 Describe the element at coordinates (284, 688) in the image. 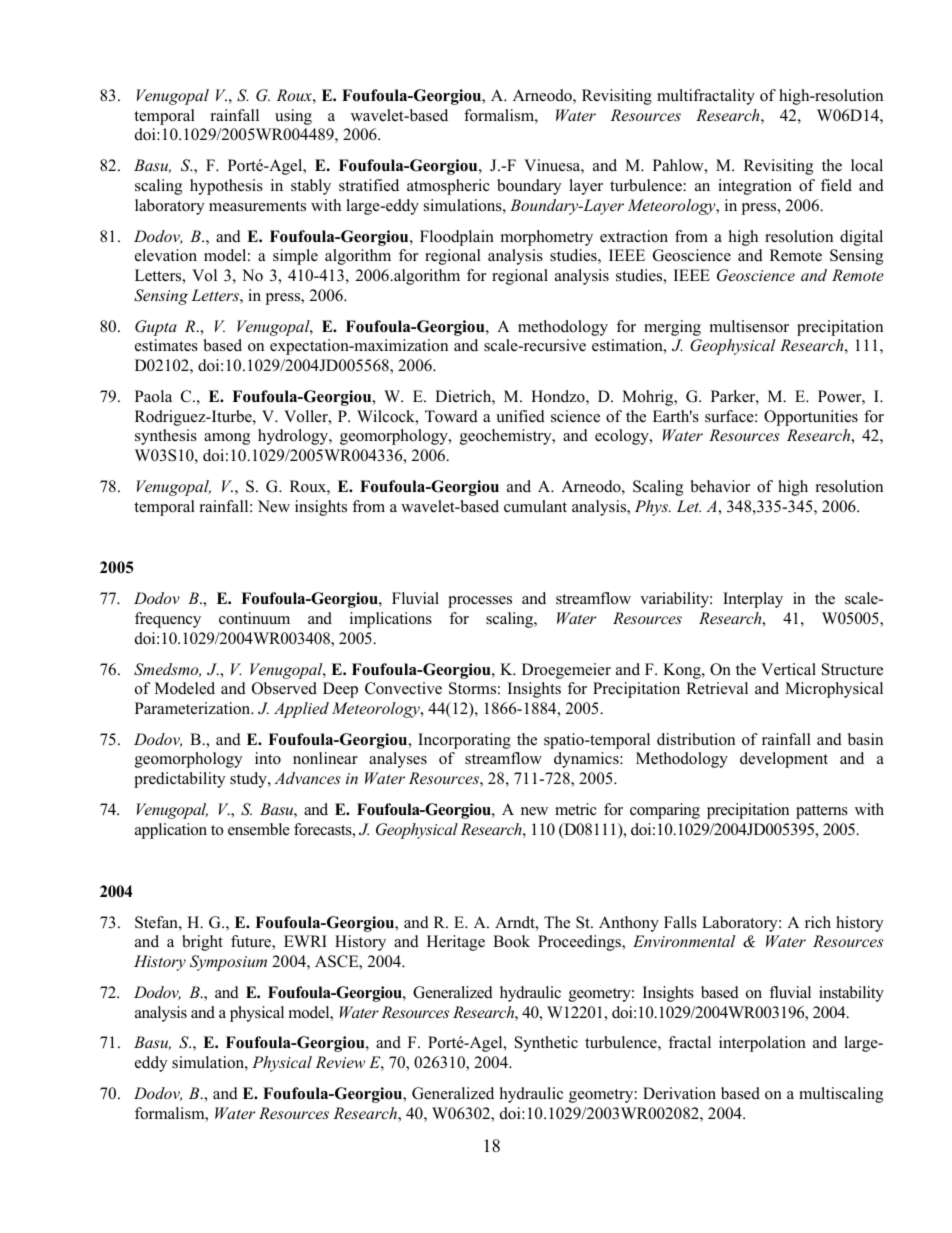

I see `Observed` at that location.
